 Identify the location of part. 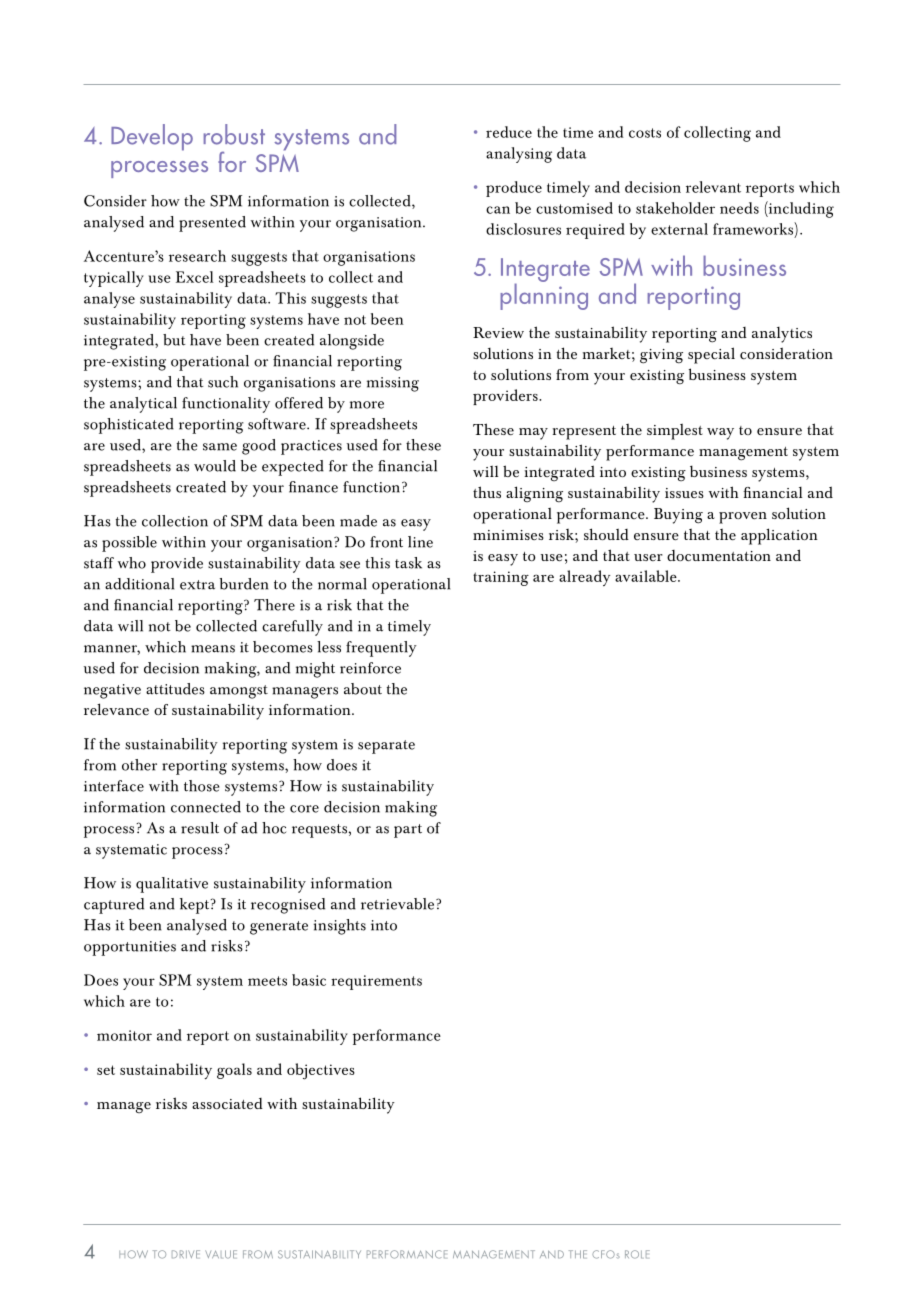
(408, 831).
